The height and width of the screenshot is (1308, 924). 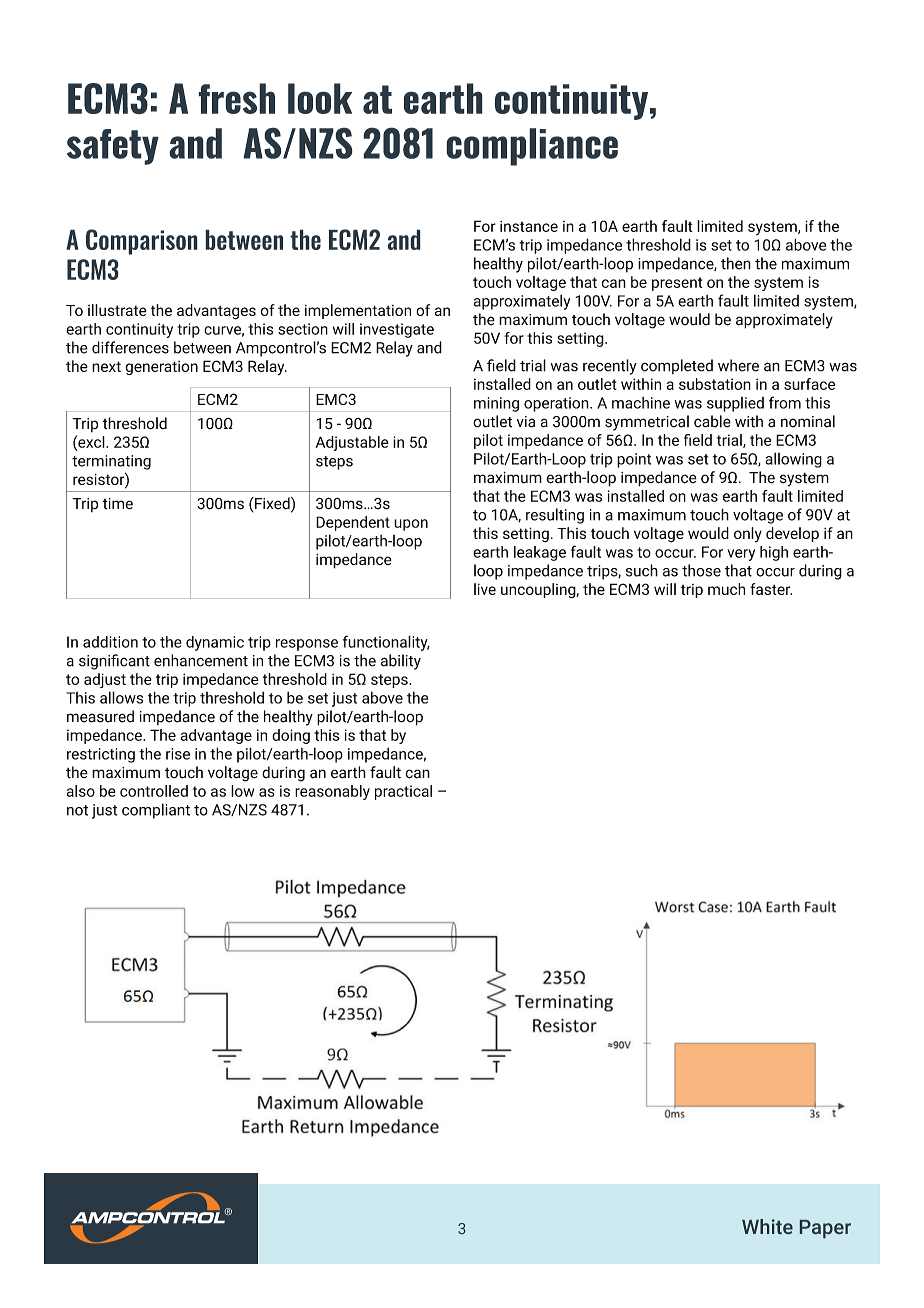 I want to click on then, so click(x=736, y=263).
